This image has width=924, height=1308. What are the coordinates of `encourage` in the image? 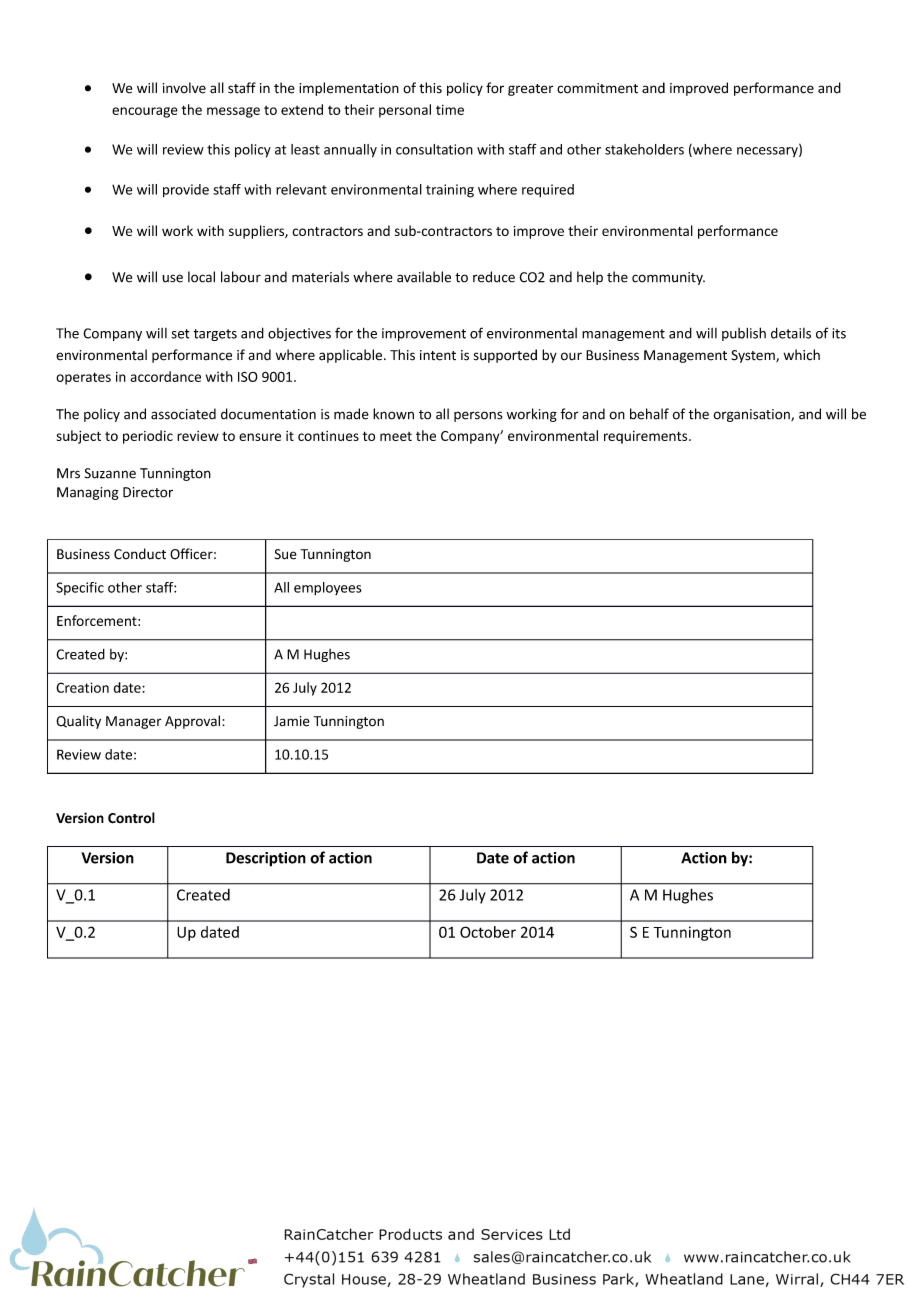 It's located at (145, 112).
